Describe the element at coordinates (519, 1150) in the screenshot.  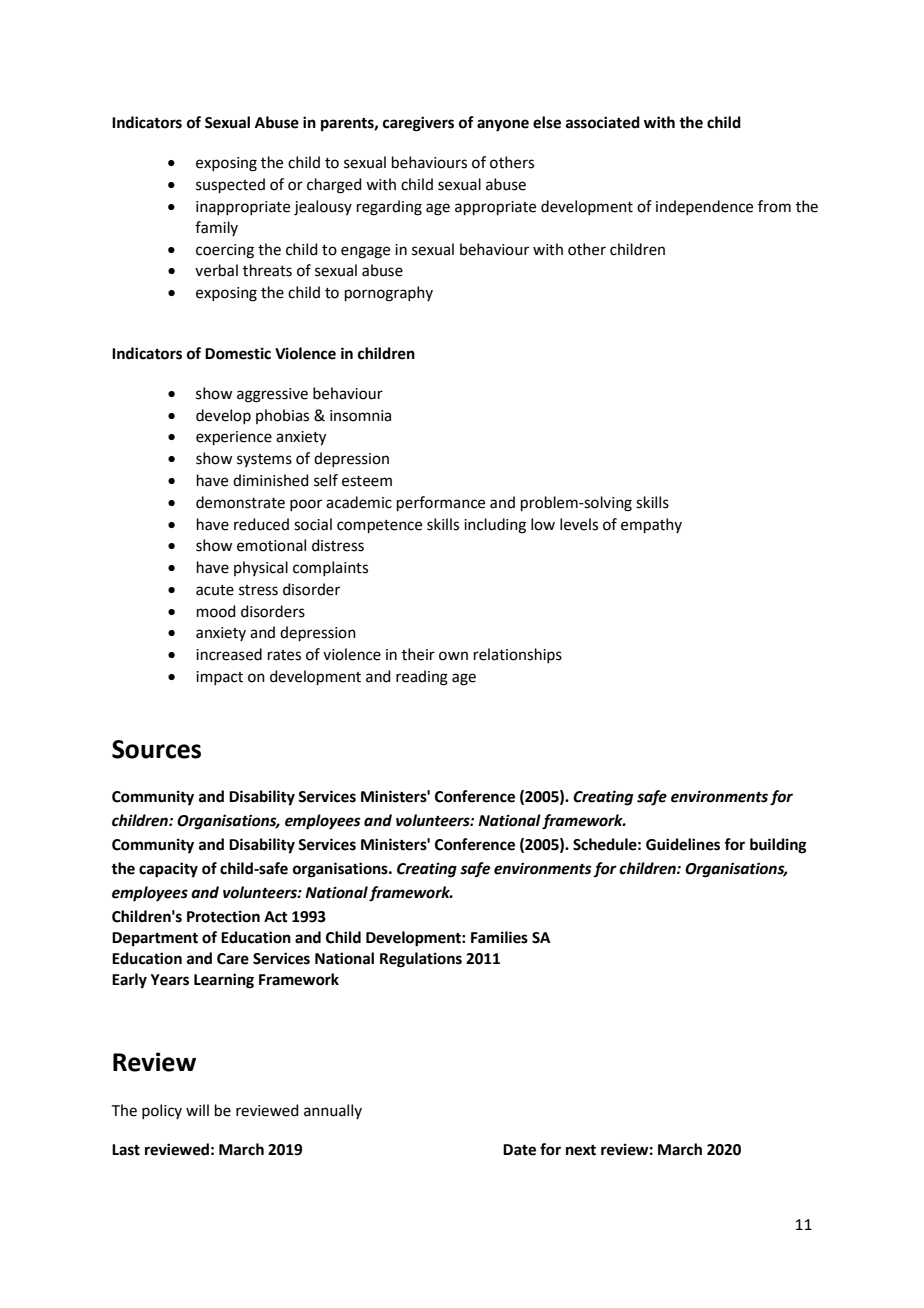
I see `Date` at that location.
